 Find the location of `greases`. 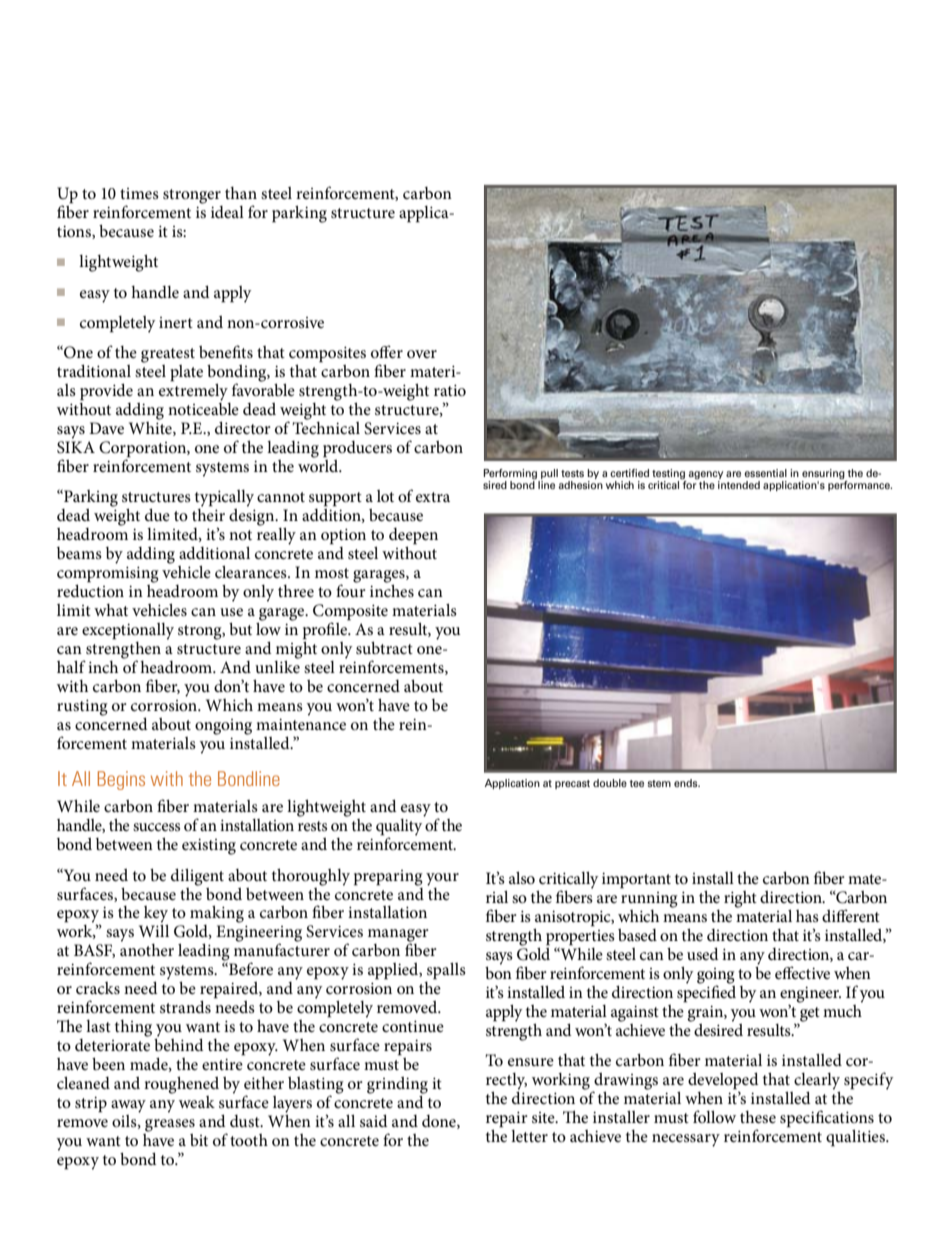

greases is located at coordinates (170, 1125).
